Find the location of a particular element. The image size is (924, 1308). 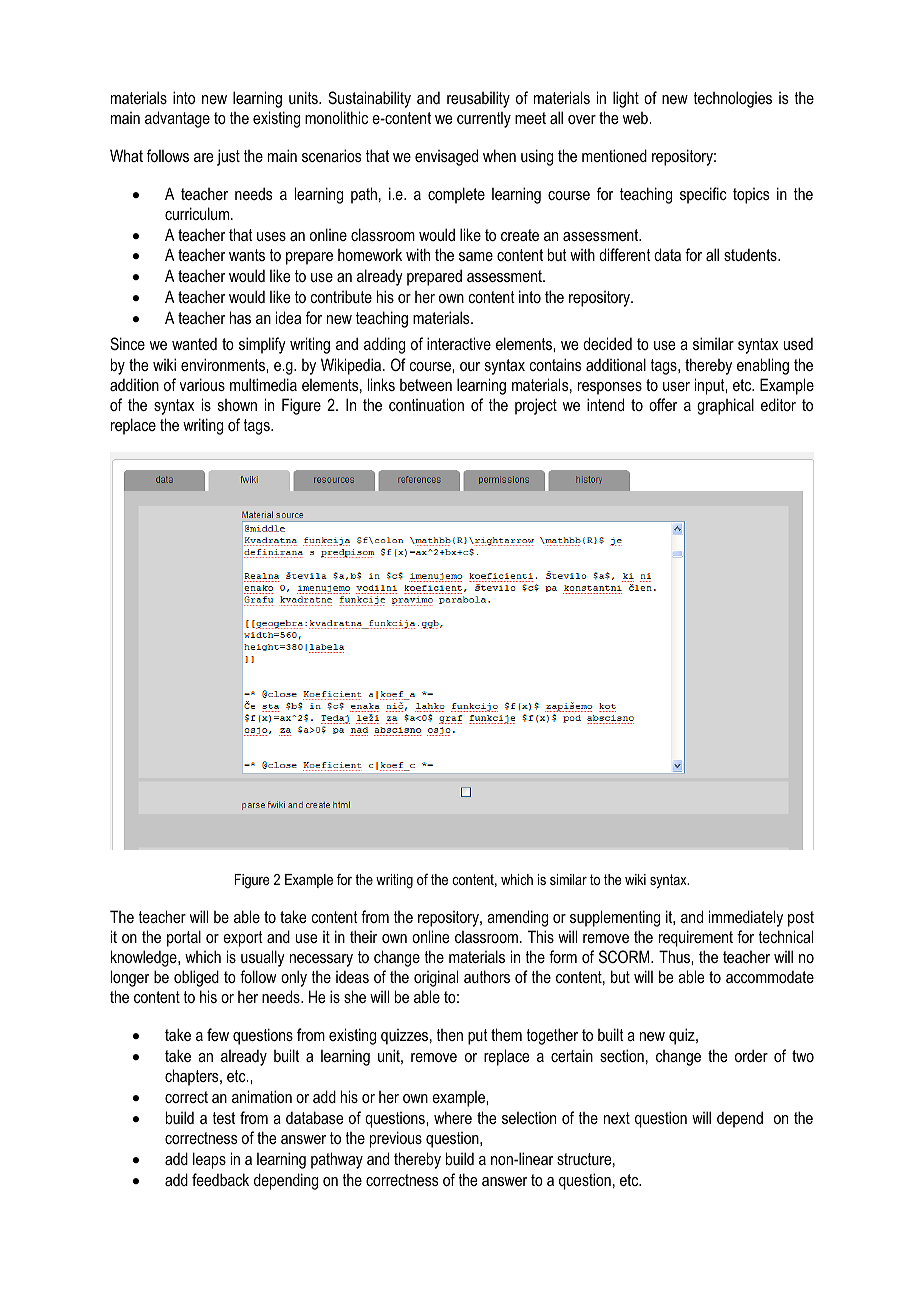

export is located at coordinates (243, 939).
